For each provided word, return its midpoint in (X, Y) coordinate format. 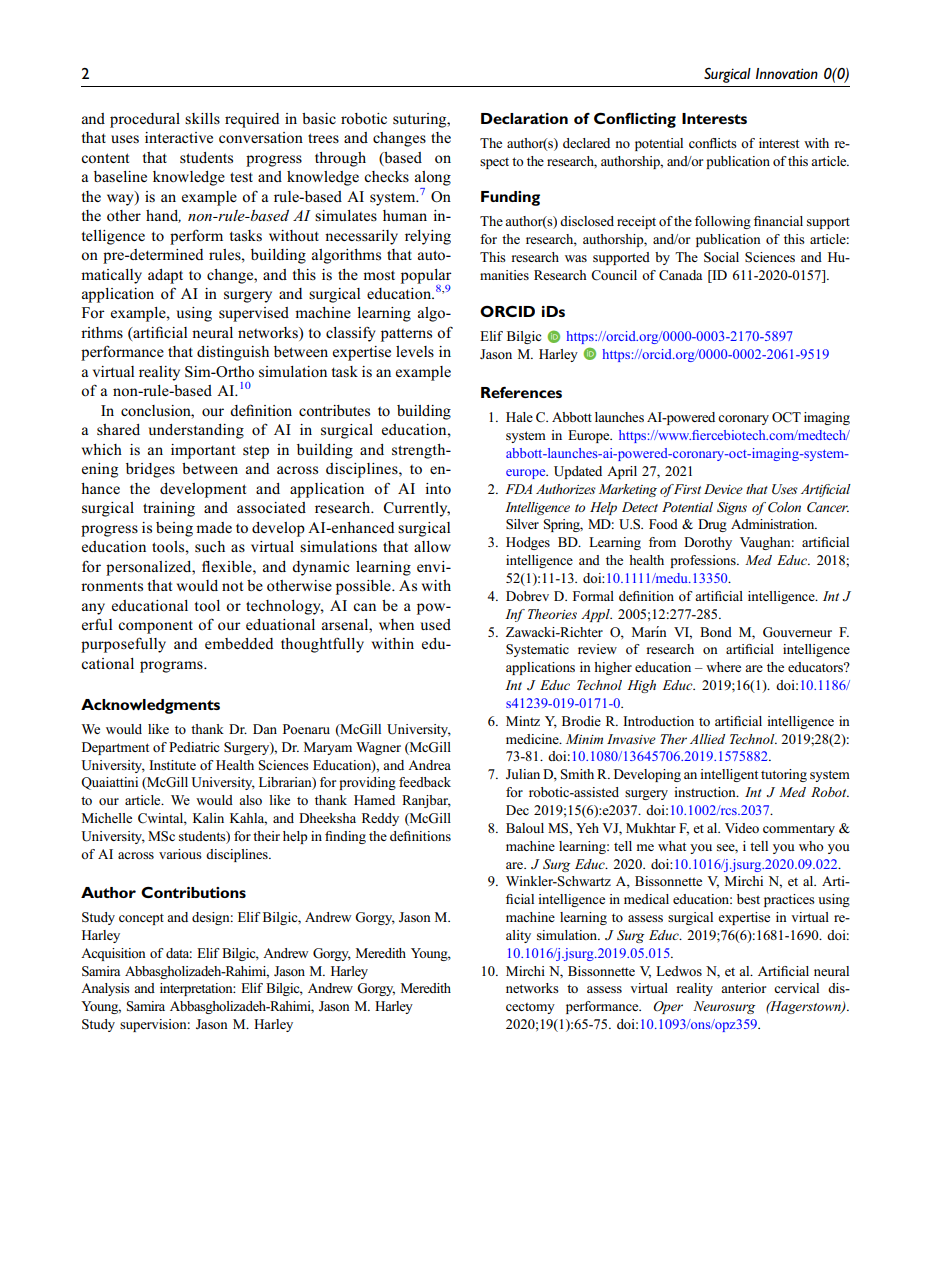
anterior (743, 988)
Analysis (105, 989)
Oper (668, 1007)
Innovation (787, 74)
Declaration (524, 118)
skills (202, 118)
